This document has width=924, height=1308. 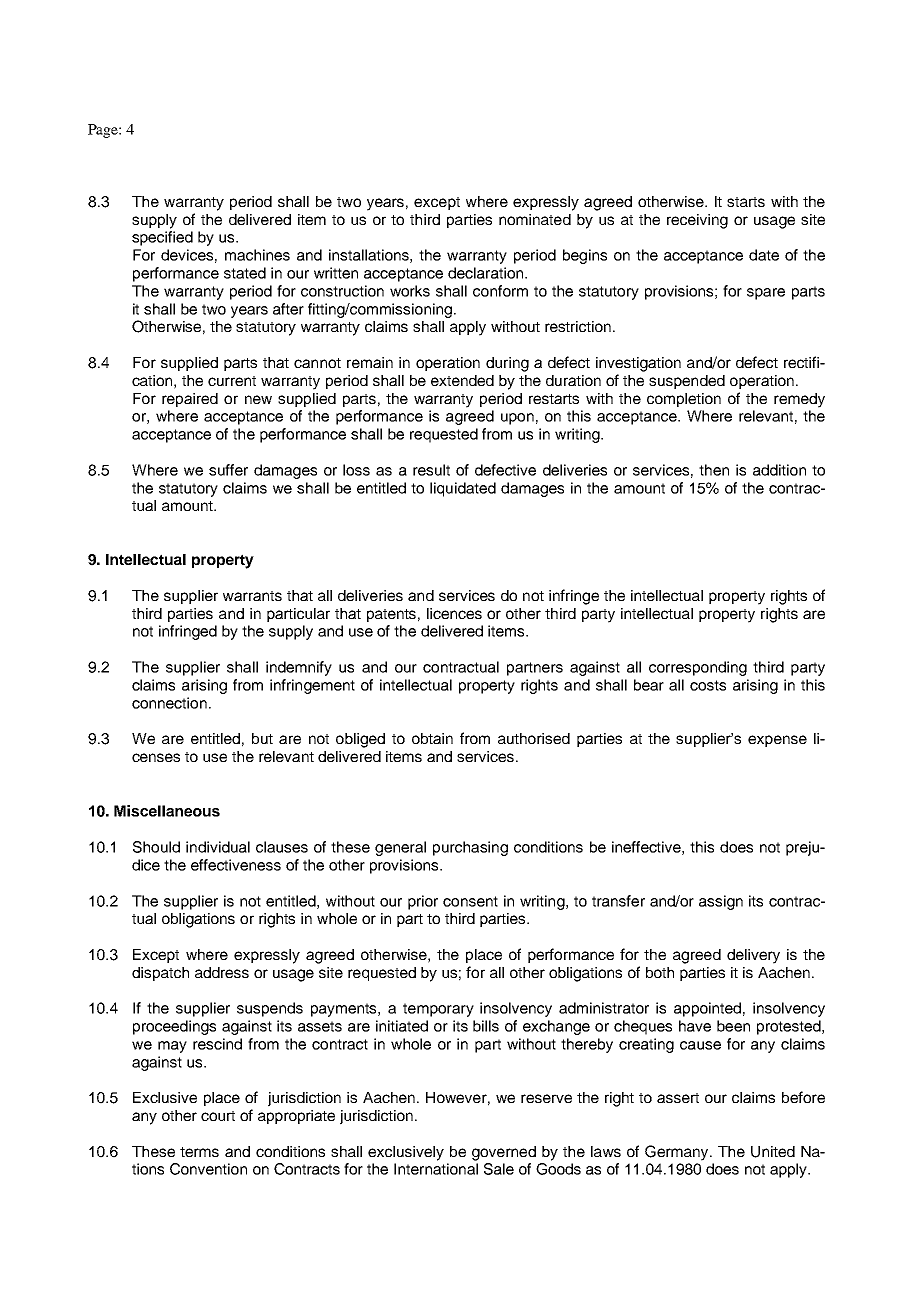 I want to click on machines, so click(x=257, y=255).
